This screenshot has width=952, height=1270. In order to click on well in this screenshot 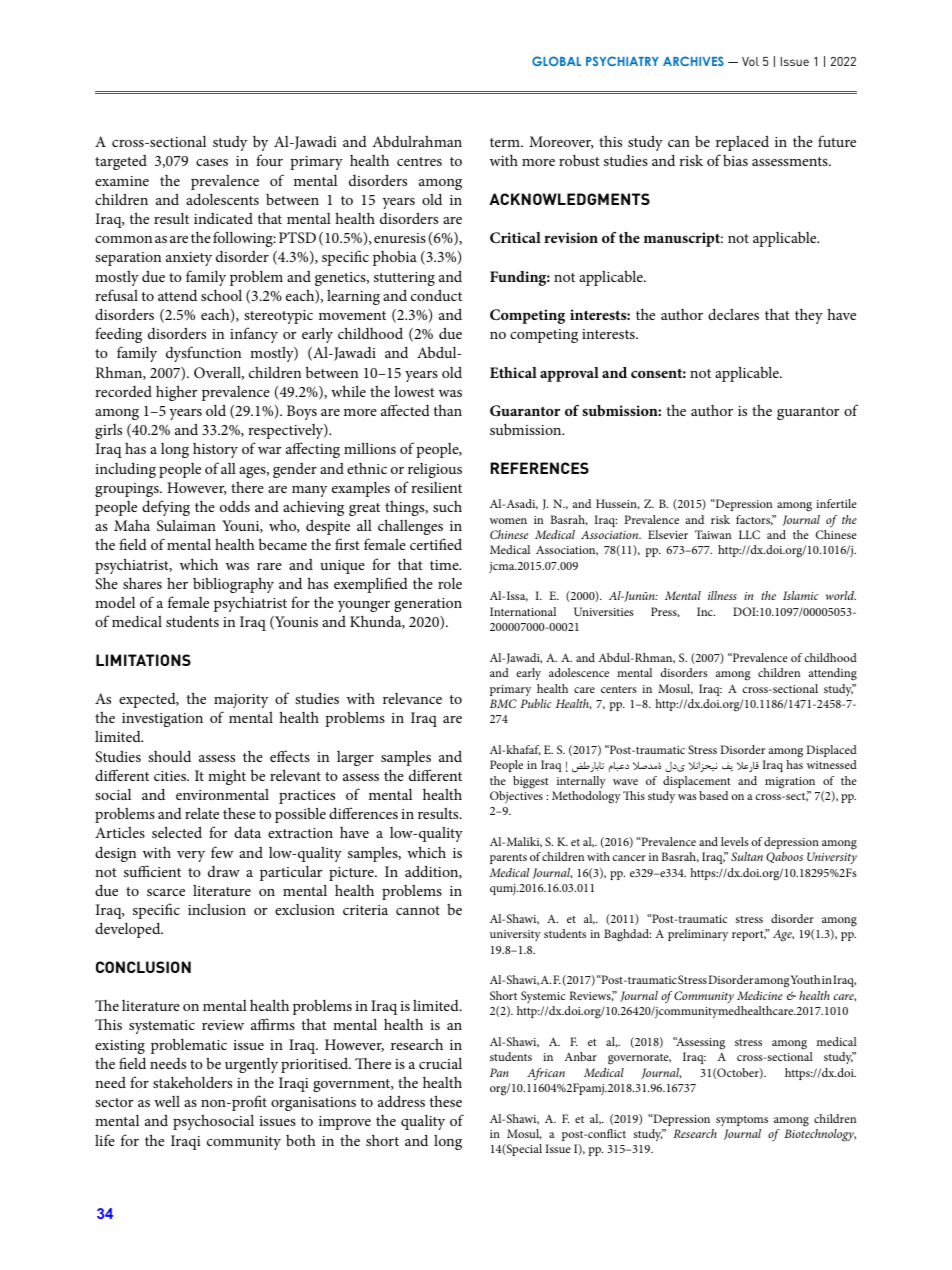, I will do `click(167, 1101)`.
